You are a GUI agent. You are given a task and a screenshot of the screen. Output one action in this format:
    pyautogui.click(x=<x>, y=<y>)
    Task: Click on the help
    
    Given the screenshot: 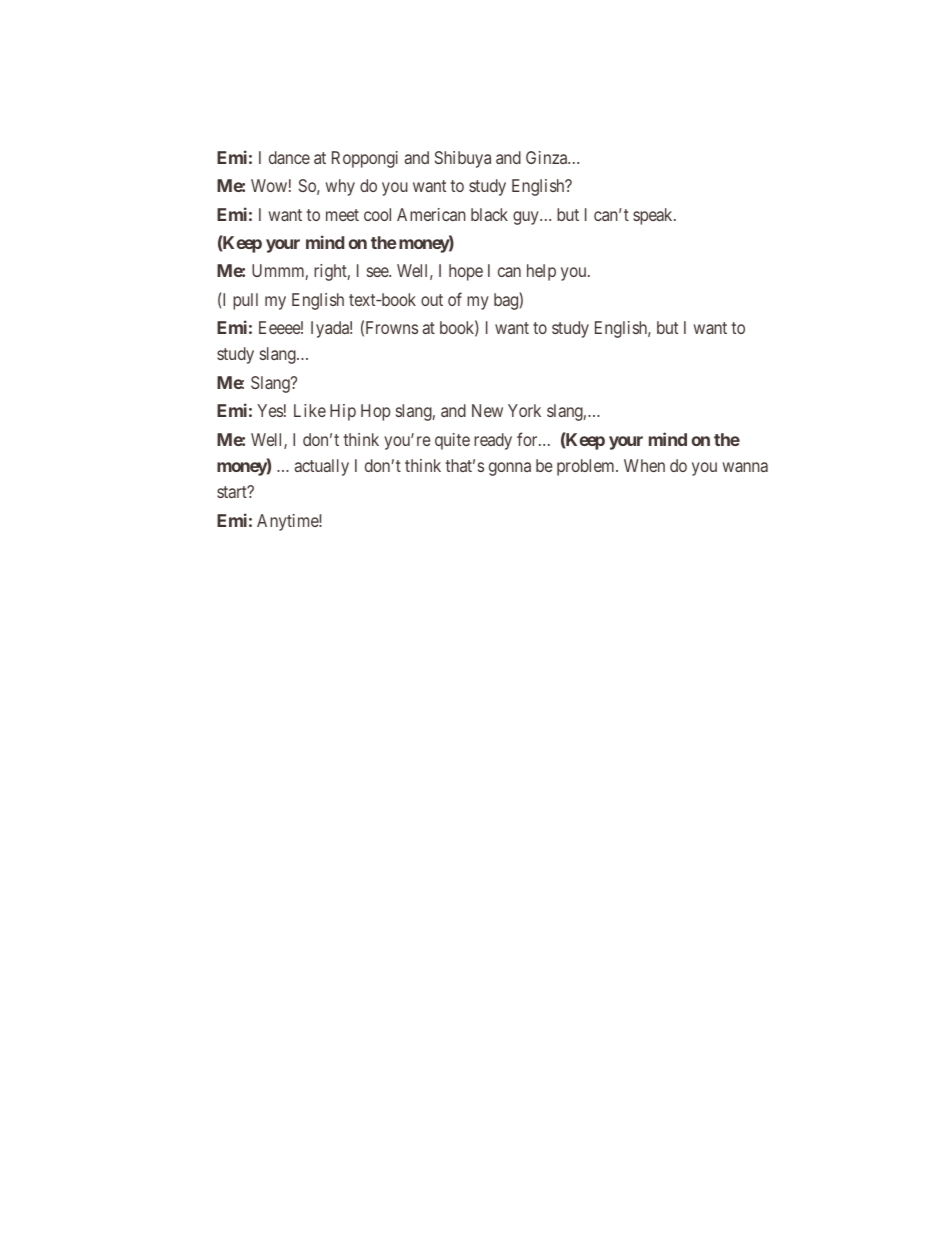 What is the action you would take?
    pyautogui.click(x=541, y=272)
